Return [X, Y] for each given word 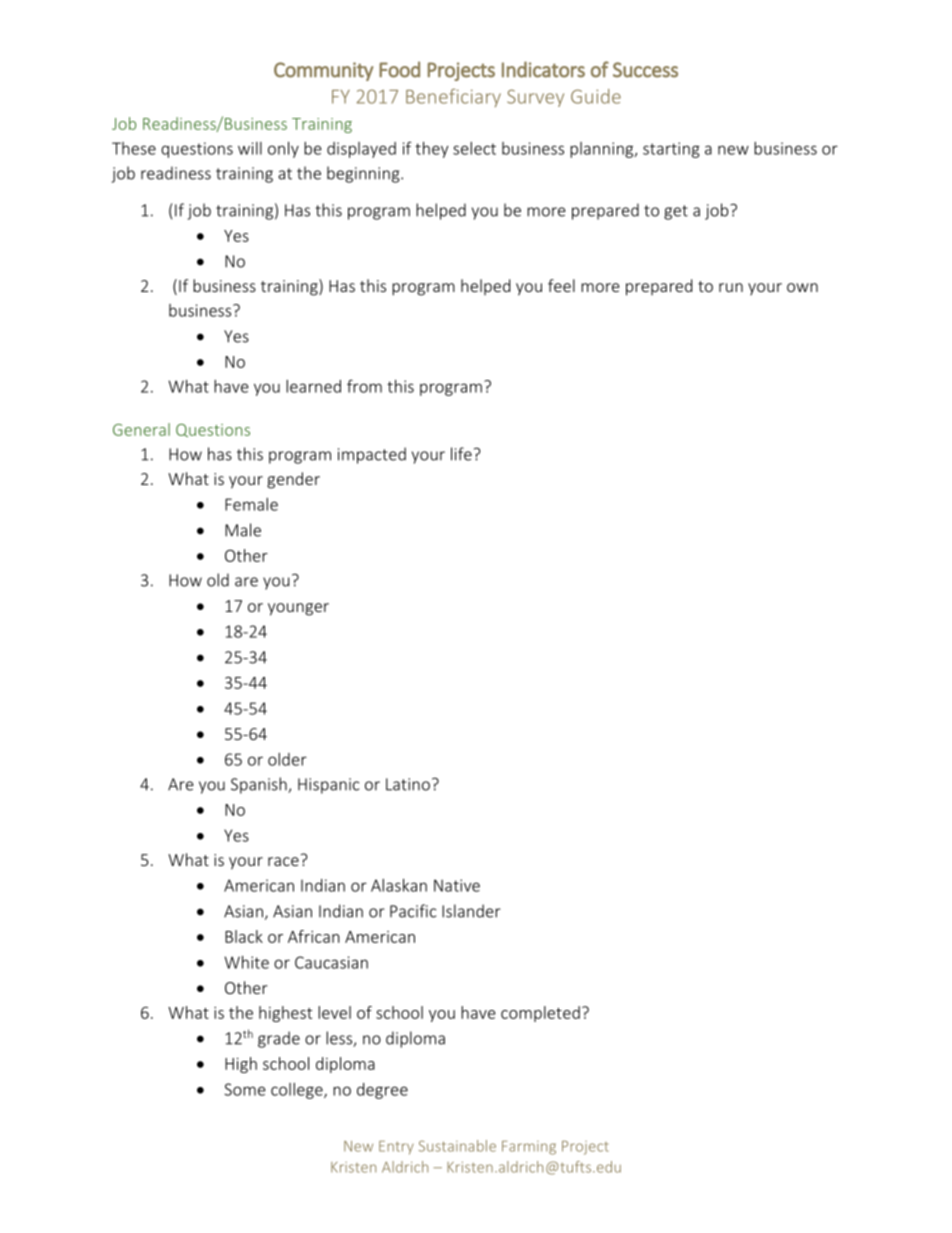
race [283, 861]
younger [298, 609]
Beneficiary [453, 98]
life [461, 454]
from [364, 386]
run [731, 287]
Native [457, 885]
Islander [471, 911]
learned [313, 386]
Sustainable [457, 1146]
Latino [408, 784]
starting [671, 150]
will [250, 148]
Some [245, 1089]
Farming [529, 1148]
